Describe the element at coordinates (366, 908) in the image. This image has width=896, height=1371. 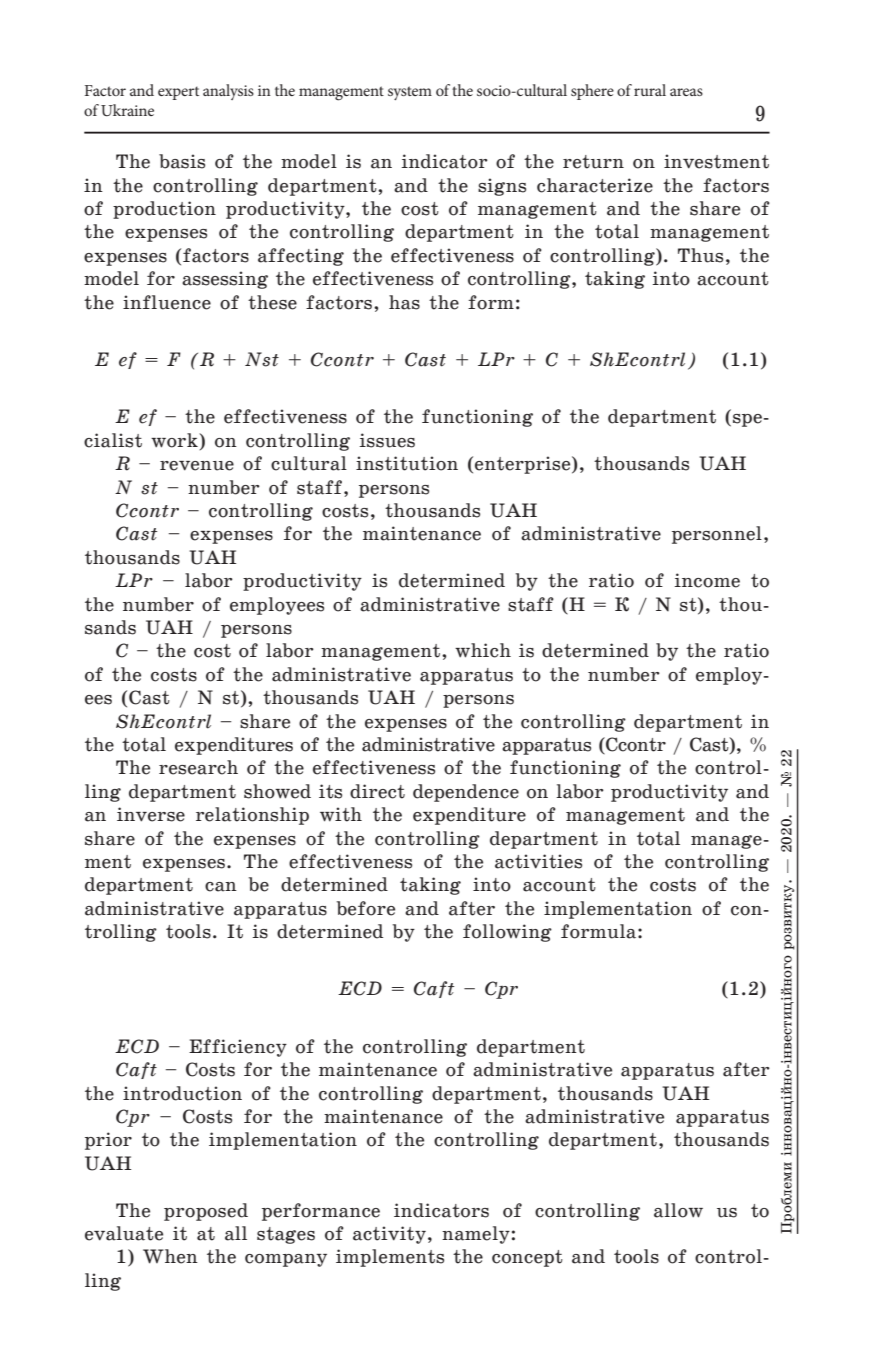
I see `before` at that location.
